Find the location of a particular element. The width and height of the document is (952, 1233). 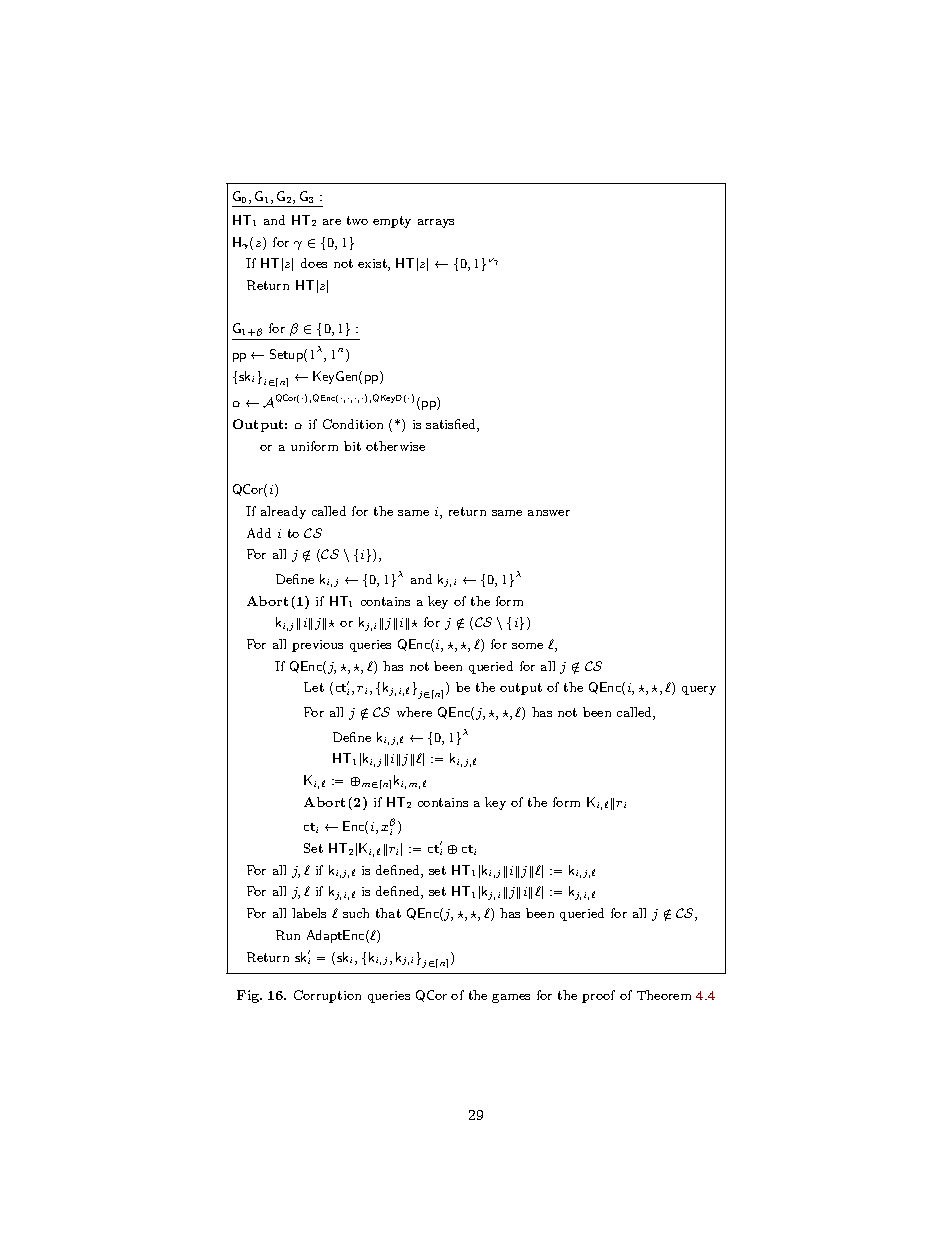

query is located at coordinates (699, 690).
